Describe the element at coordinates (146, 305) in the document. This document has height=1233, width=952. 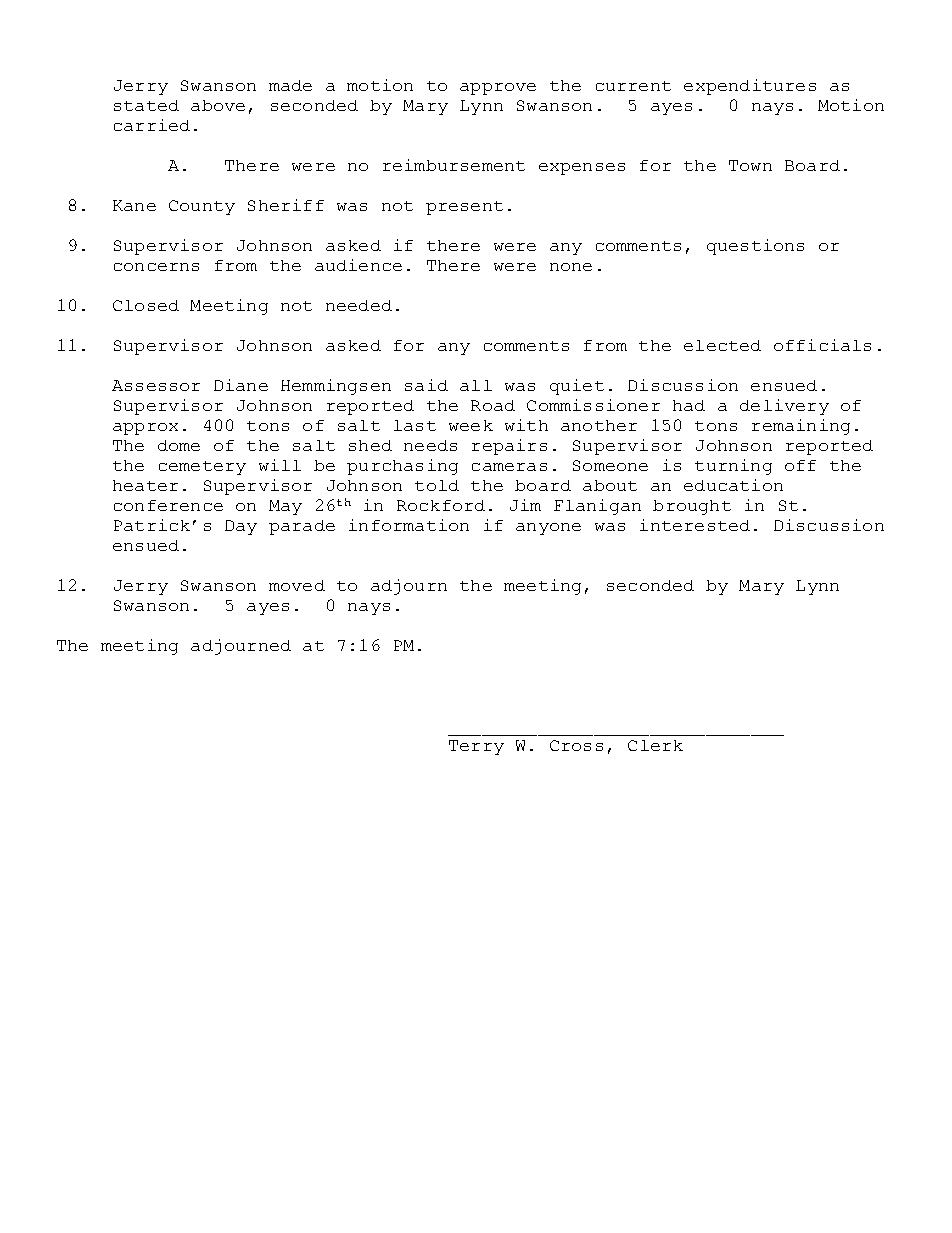
I see `Closed` at that location.
